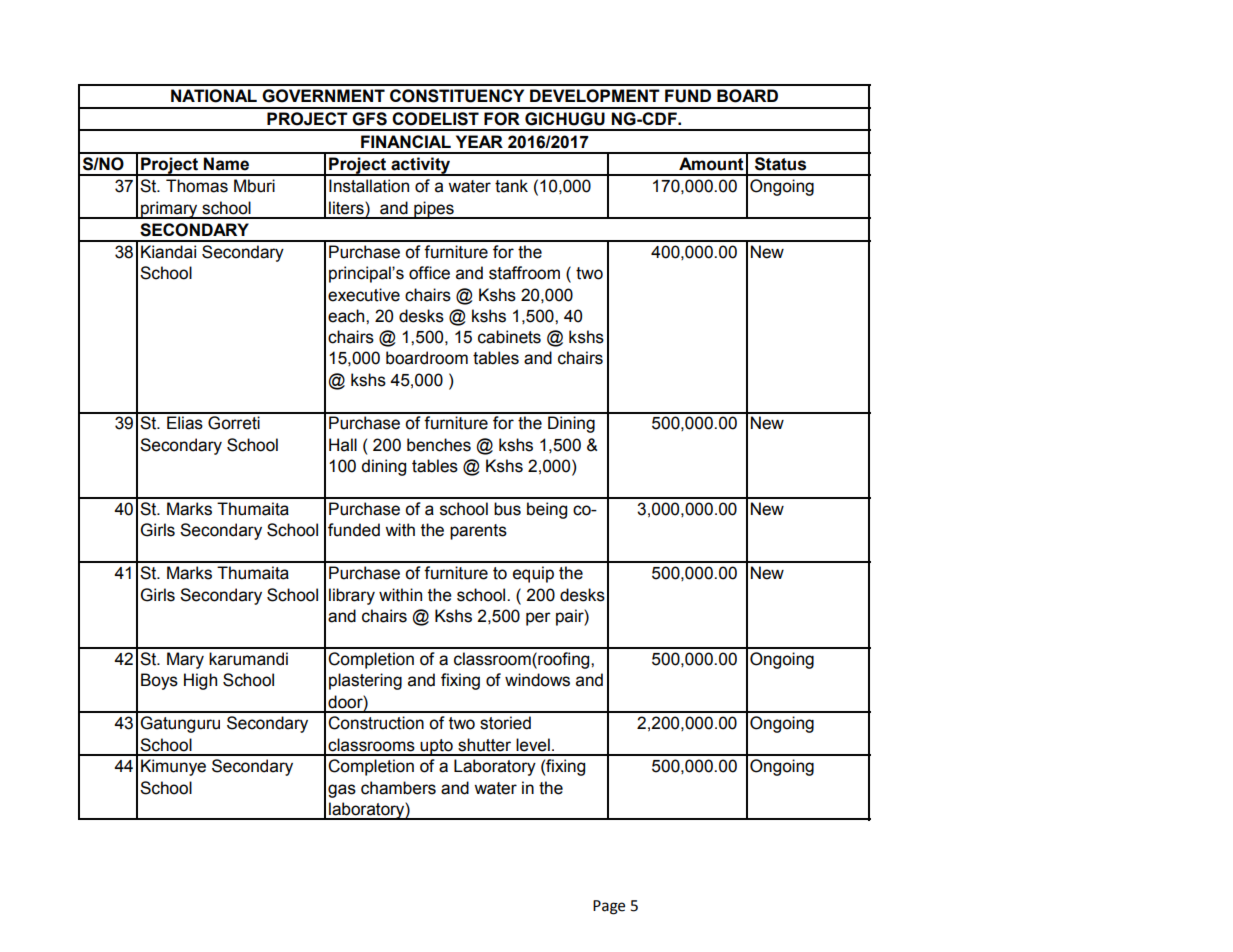 Image resolution: width=1233 pixels, height=952 pixels. I want to click on NATIONAL, so click(214, 96).
